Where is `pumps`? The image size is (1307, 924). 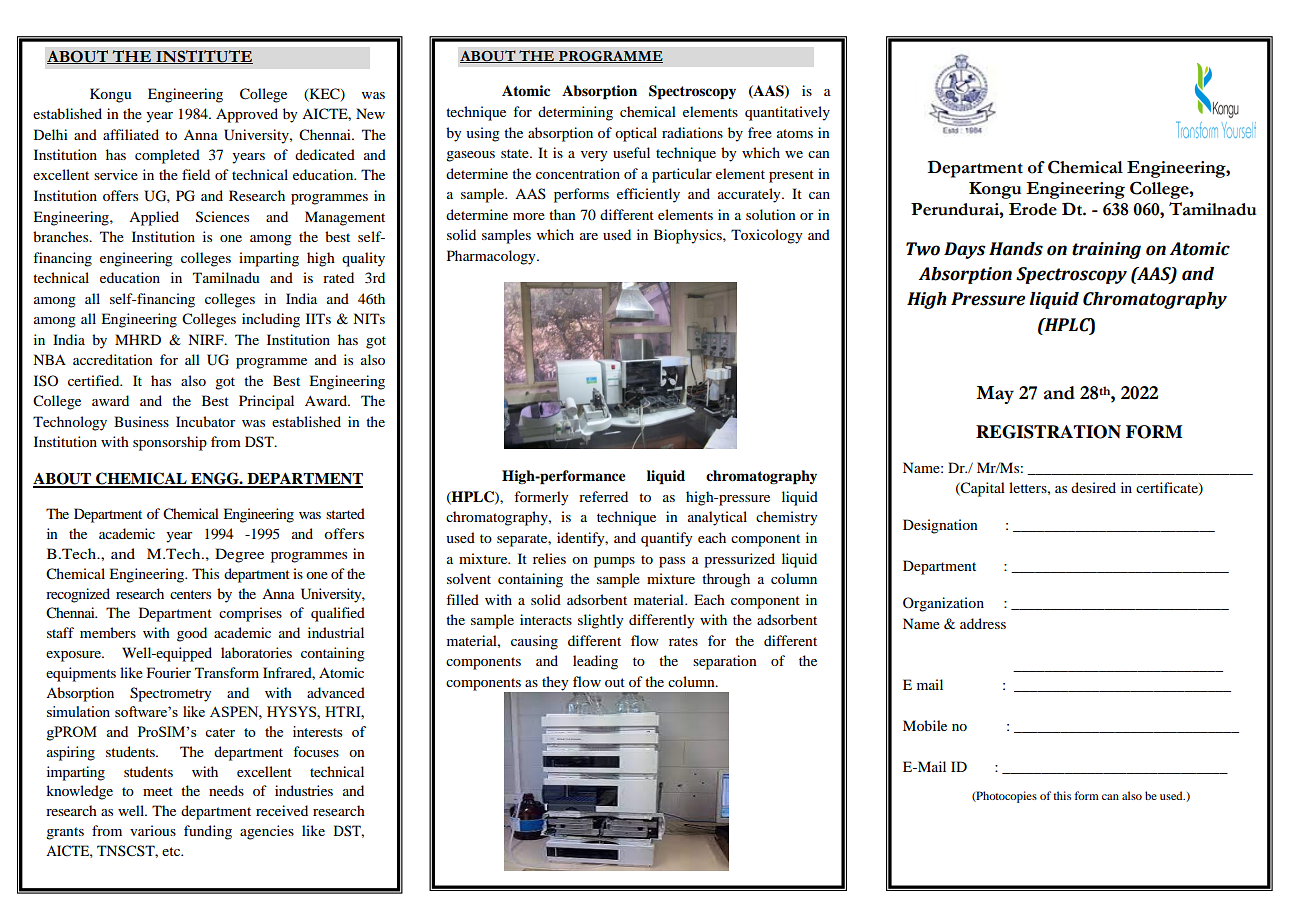 pumps is located at coordinates (614, 562).
